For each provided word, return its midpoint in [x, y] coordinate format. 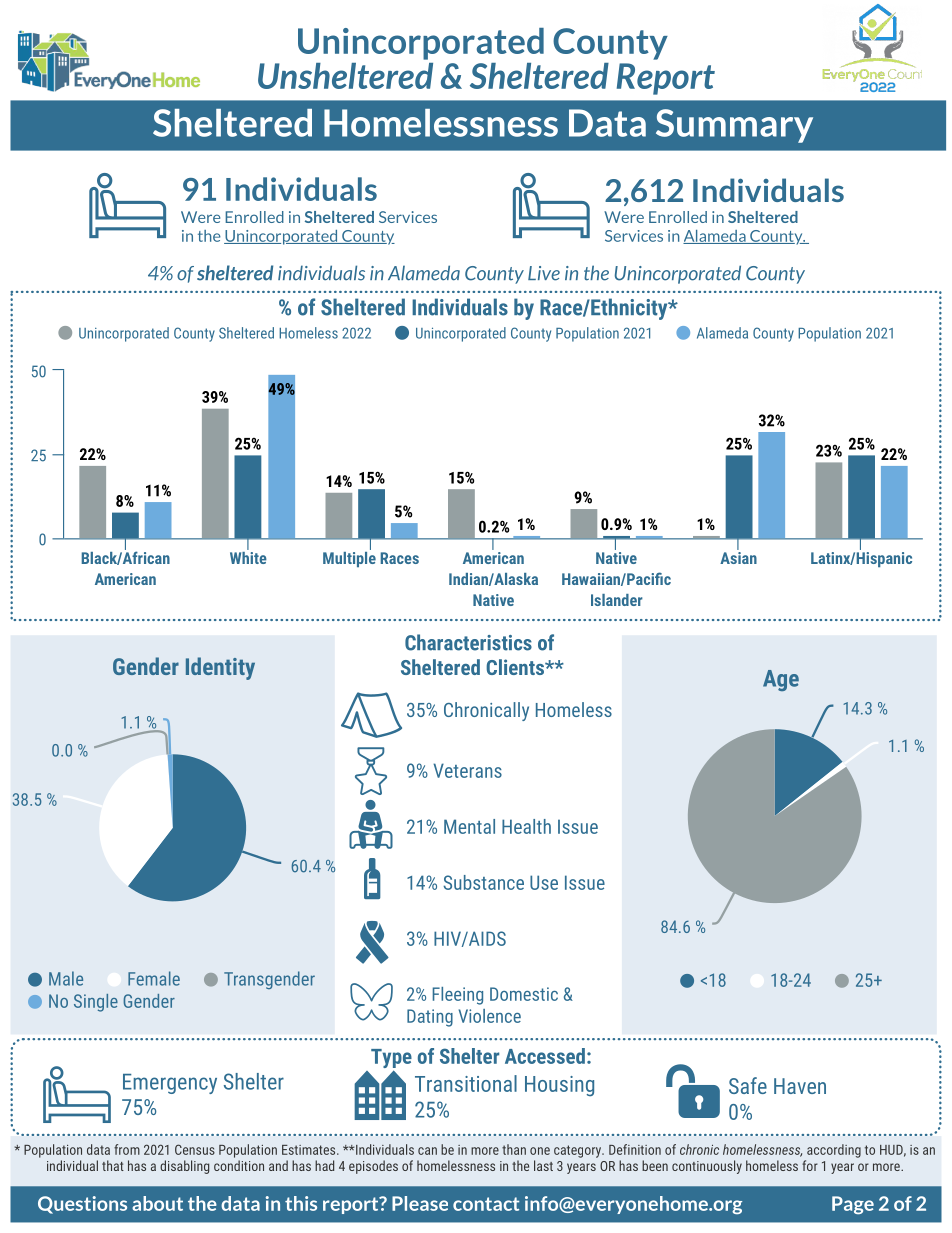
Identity [220, 668]
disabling [184, 1167]
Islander [617, 600]
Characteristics [468, 642]
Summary [734, 126]
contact [486, 1204]
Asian [738, 556]
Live [544, 273]
